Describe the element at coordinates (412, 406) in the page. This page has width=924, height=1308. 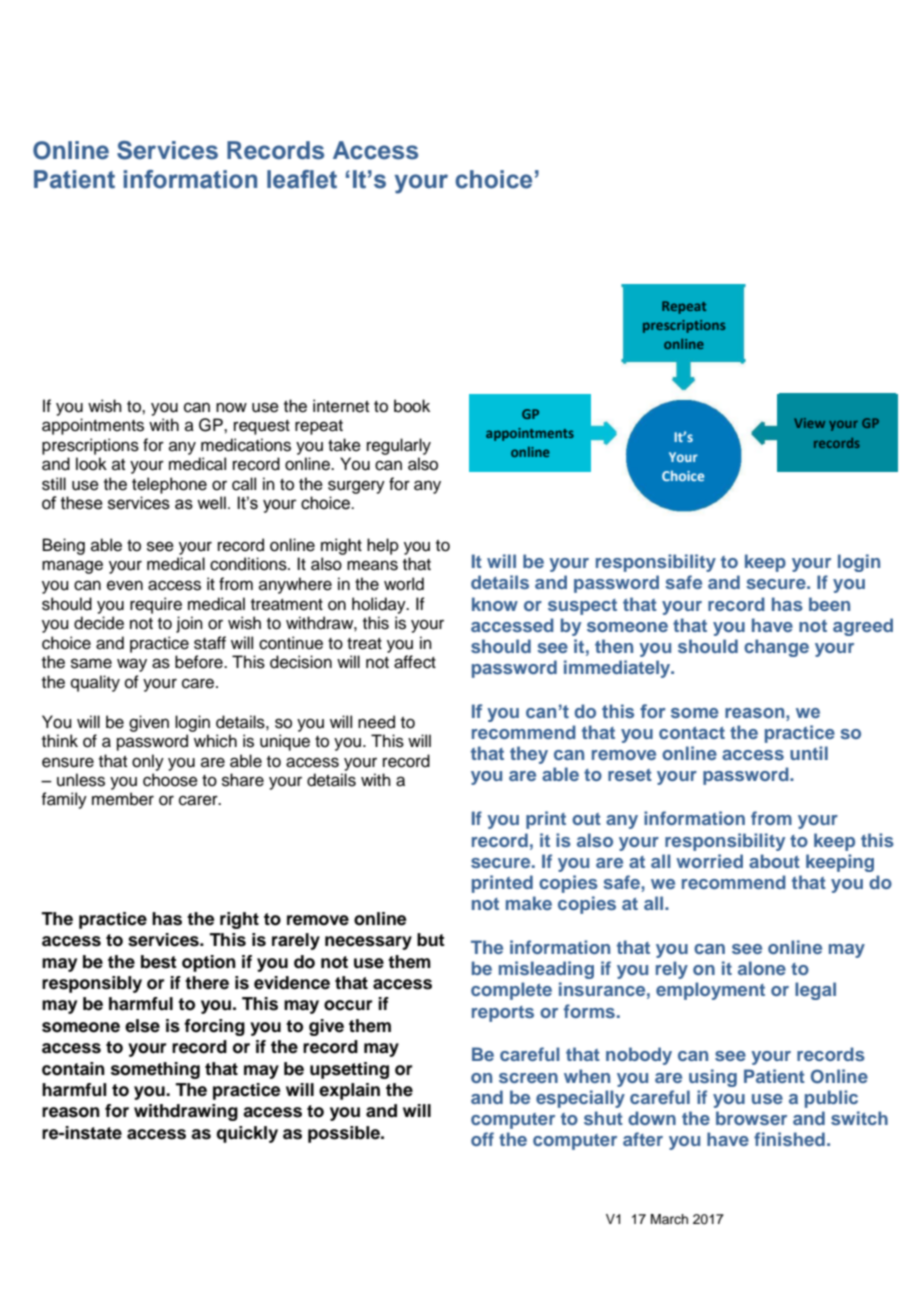
I see `book` at that location.
